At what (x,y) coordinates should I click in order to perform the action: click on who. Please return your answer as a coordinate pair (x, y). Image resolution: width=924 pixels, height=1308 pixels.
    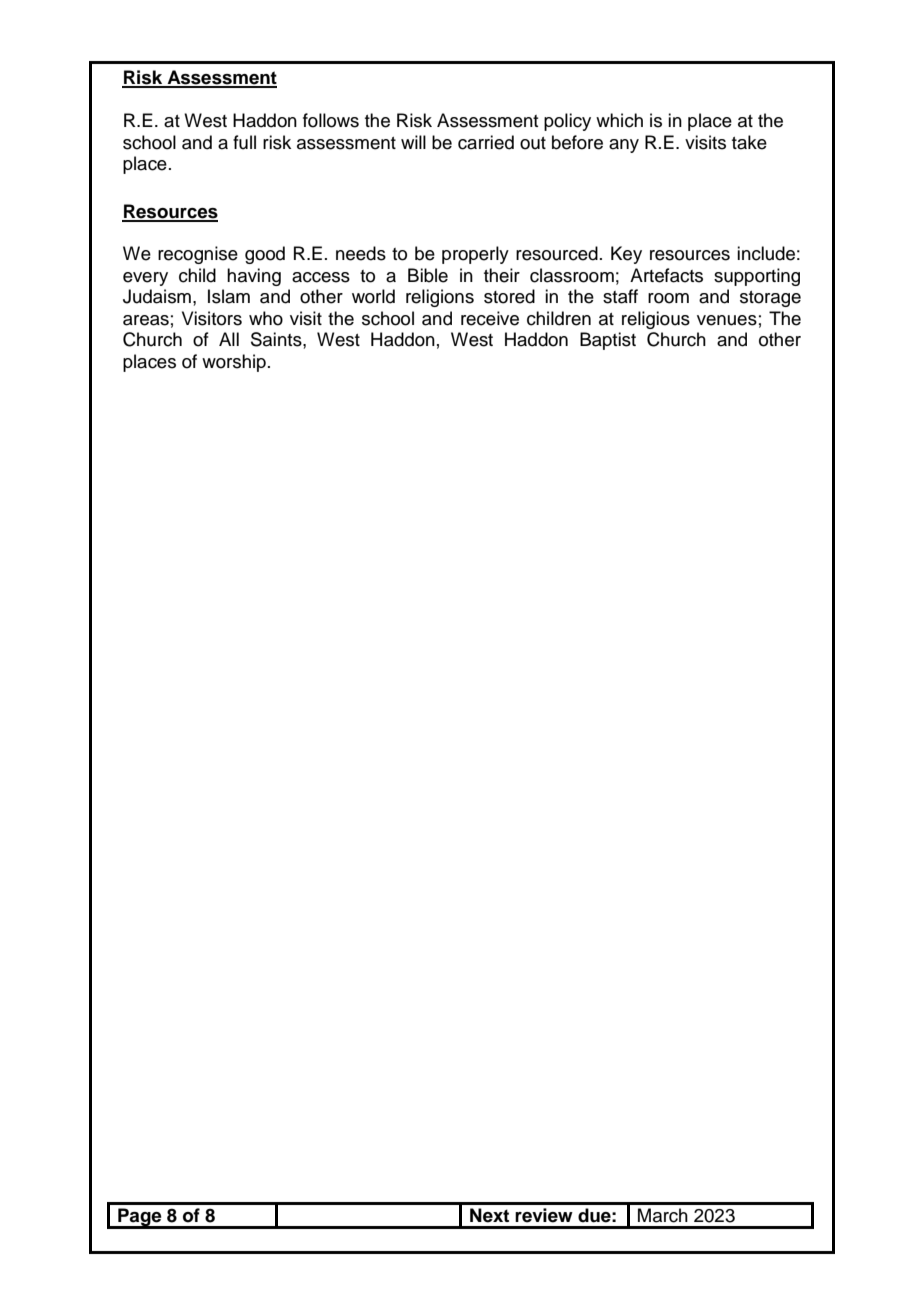
    Looking at the image, I should click on (266, 318).
